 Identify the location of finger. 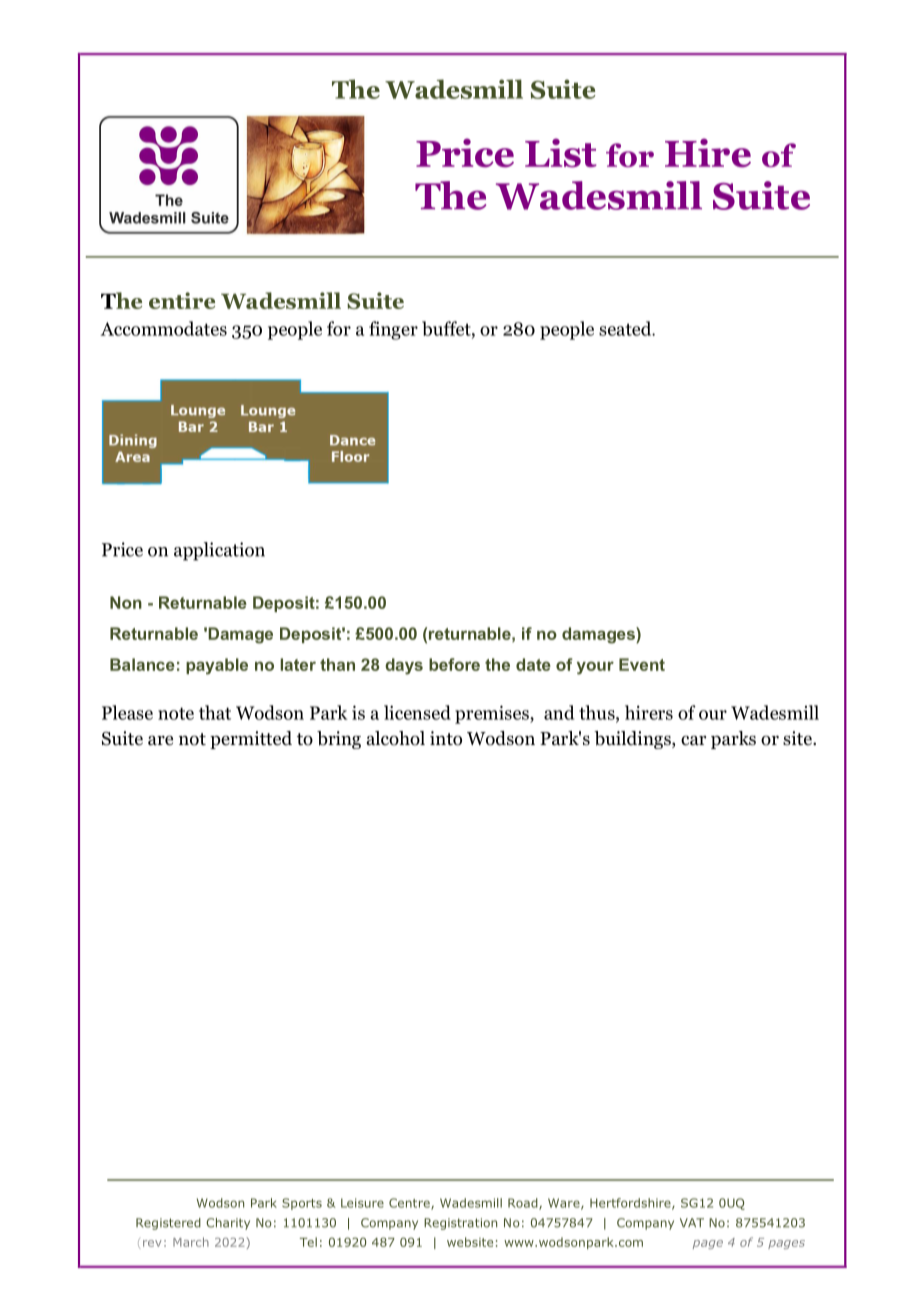
(393, 330).
